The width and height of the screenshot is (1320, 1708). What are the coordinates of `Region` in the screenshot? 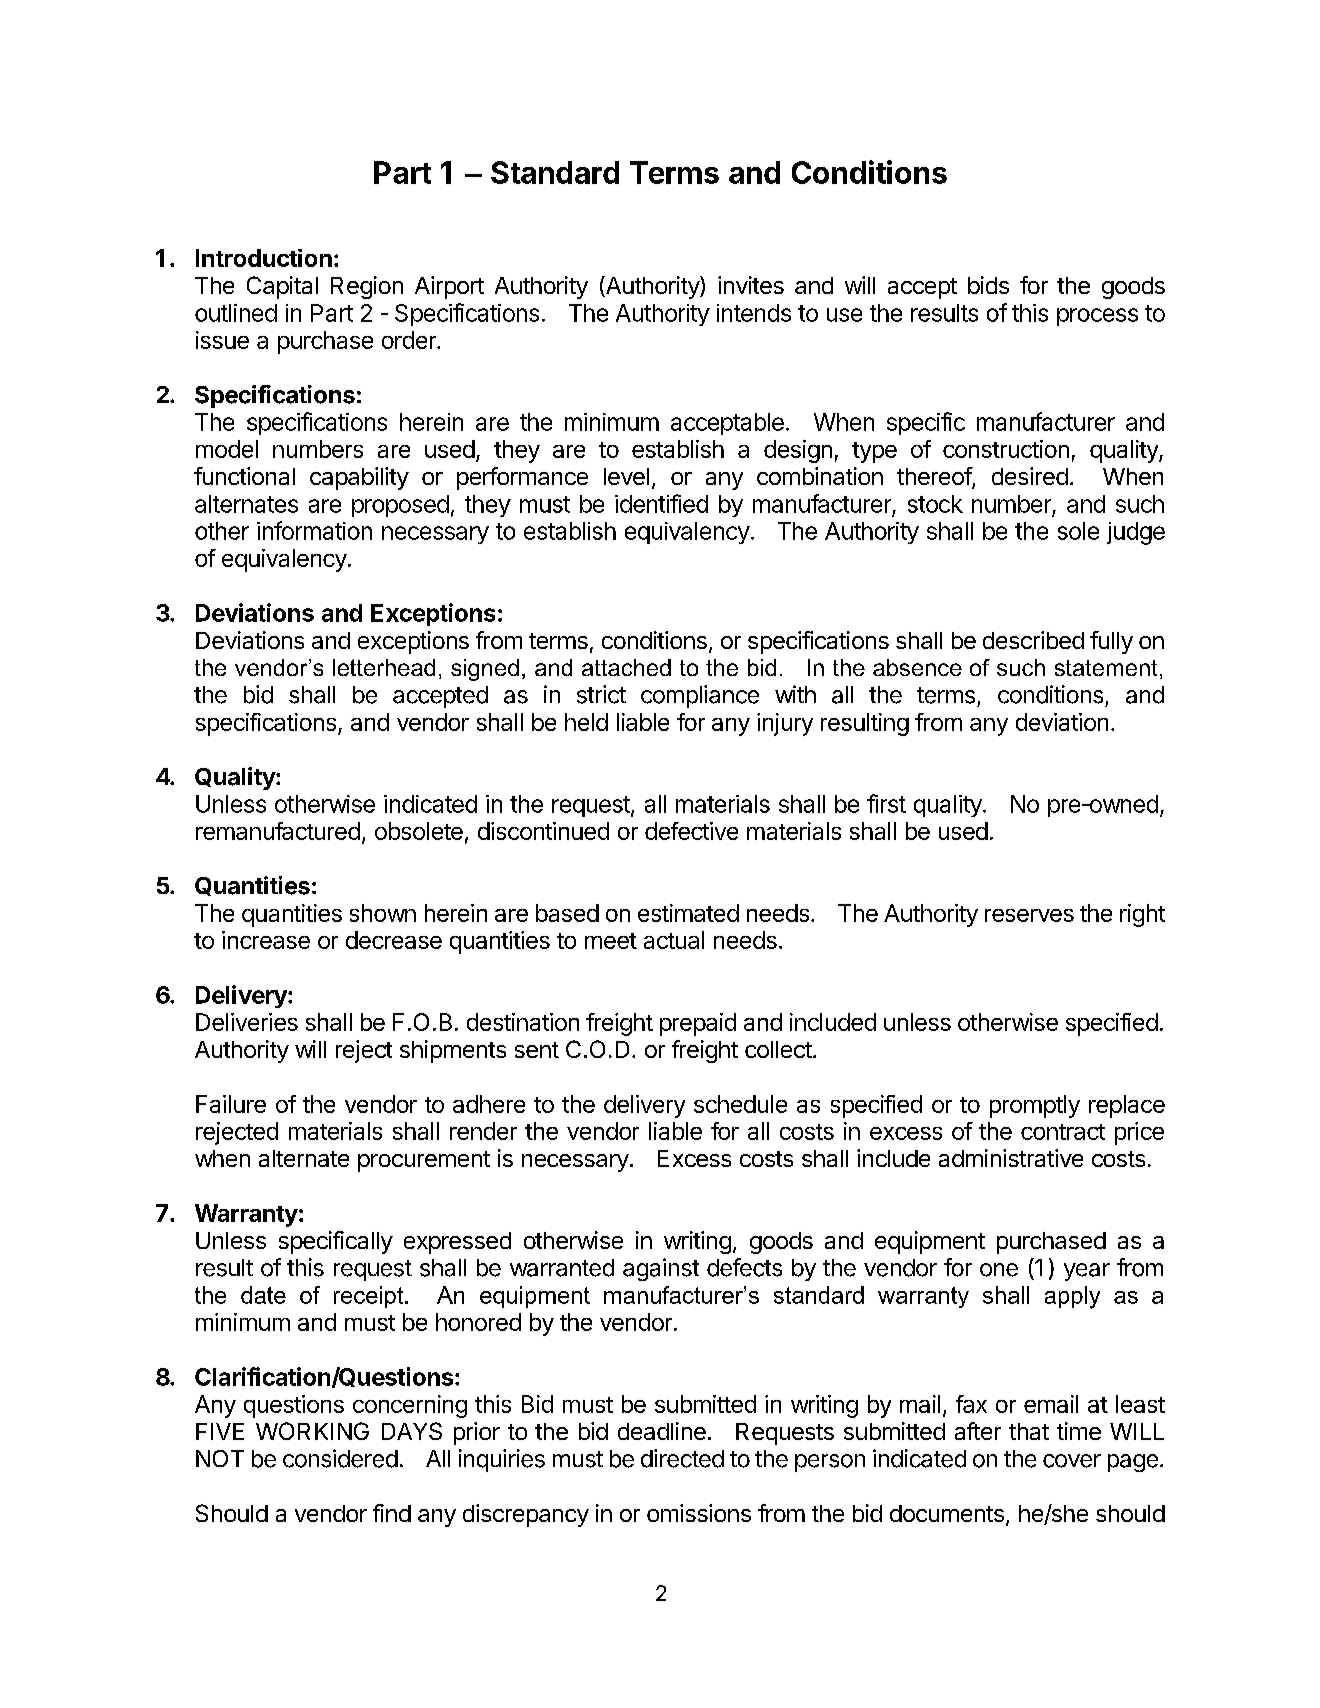 It's located at (367, 287).
